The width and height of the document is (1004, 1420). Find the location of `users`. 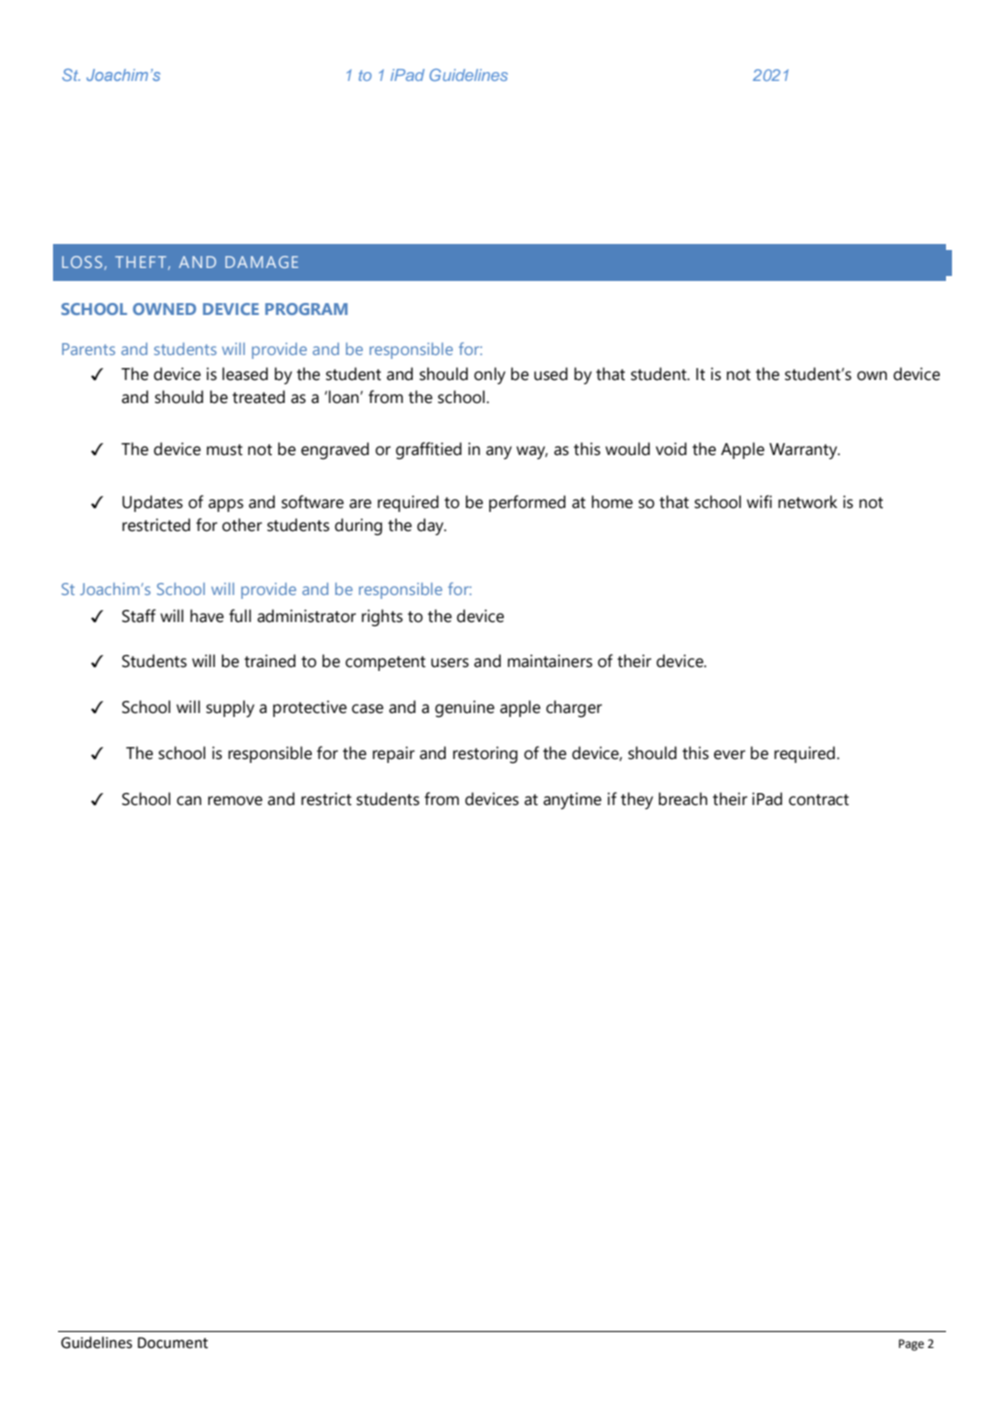

users is located at coordinates (450, 663).
